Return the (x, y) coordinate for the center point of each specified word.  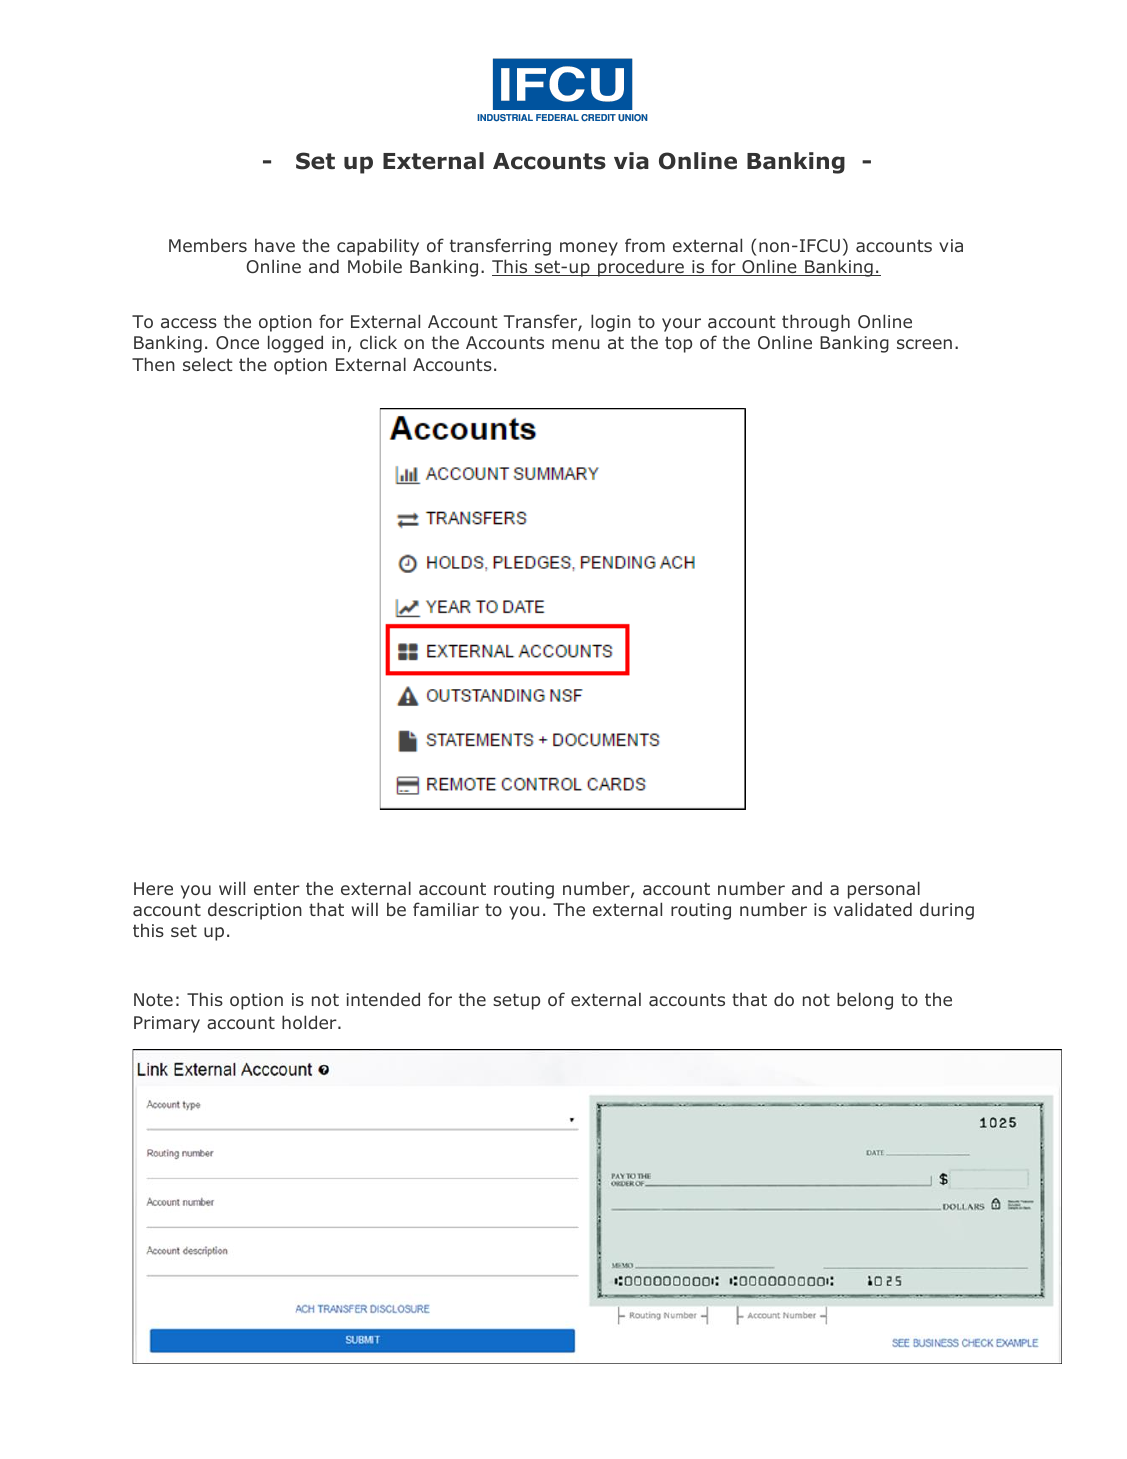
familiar (446, 909)
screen (924, 344)
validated (873, 909)
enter (277, 889)
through (816, 323)
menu (575, 344)
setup (516, 1001)
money (589, 249)
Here (153, 888)
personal (884, 890)
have (275, 245)
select (208, 364)
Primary (167, 1024)
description (255, 911)
